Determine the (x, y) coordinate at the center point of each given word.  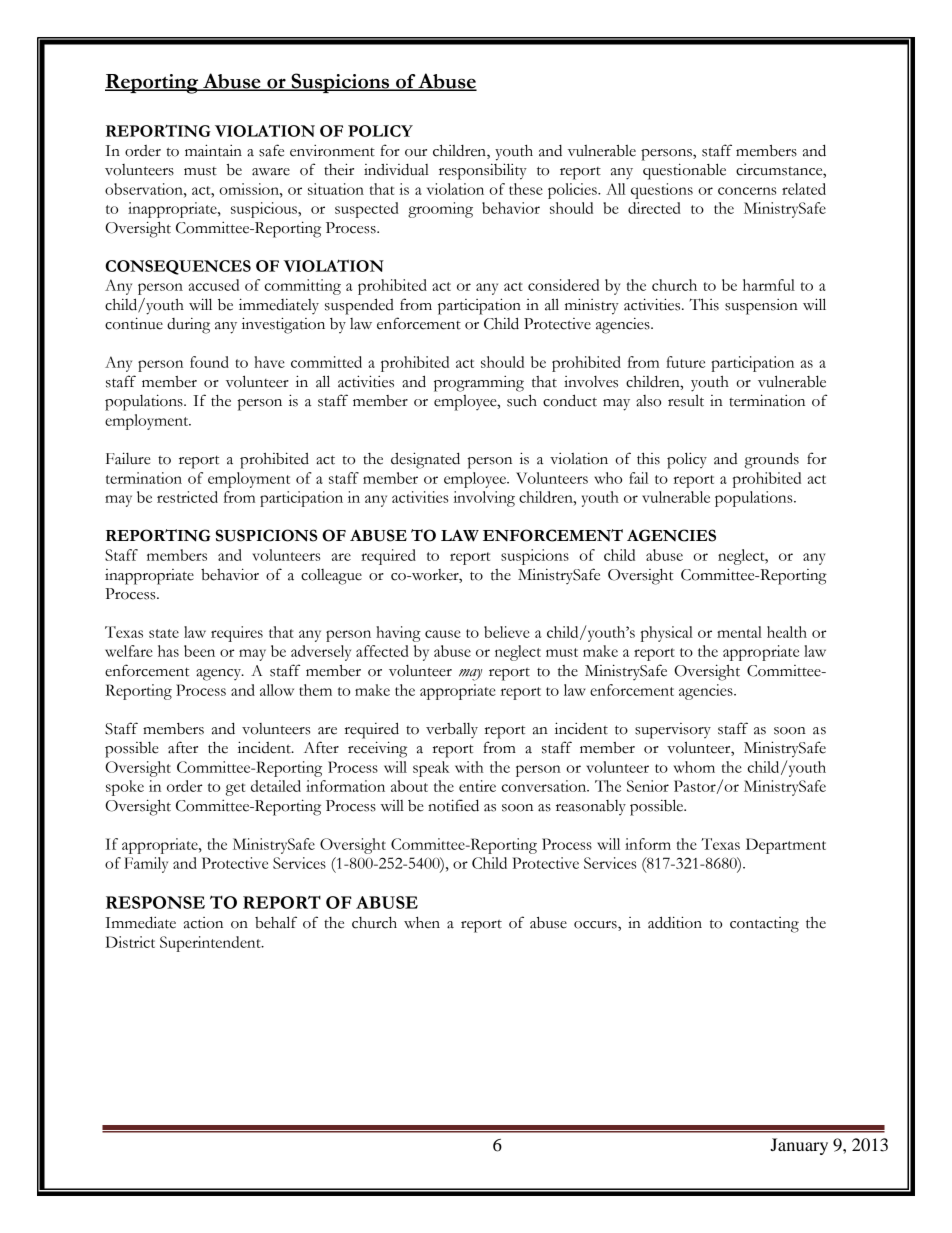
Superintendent (211, 944)
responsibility (483, 171)
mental (739, 632)
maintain (213, 150)
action (203, 923)
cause (443, 634)
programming (479, 384)
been (199, 651)
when (422, 923)
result (686, 400)
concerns (747, 191)
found (209, 362)
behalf (276, 922)
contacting (764, 925)
